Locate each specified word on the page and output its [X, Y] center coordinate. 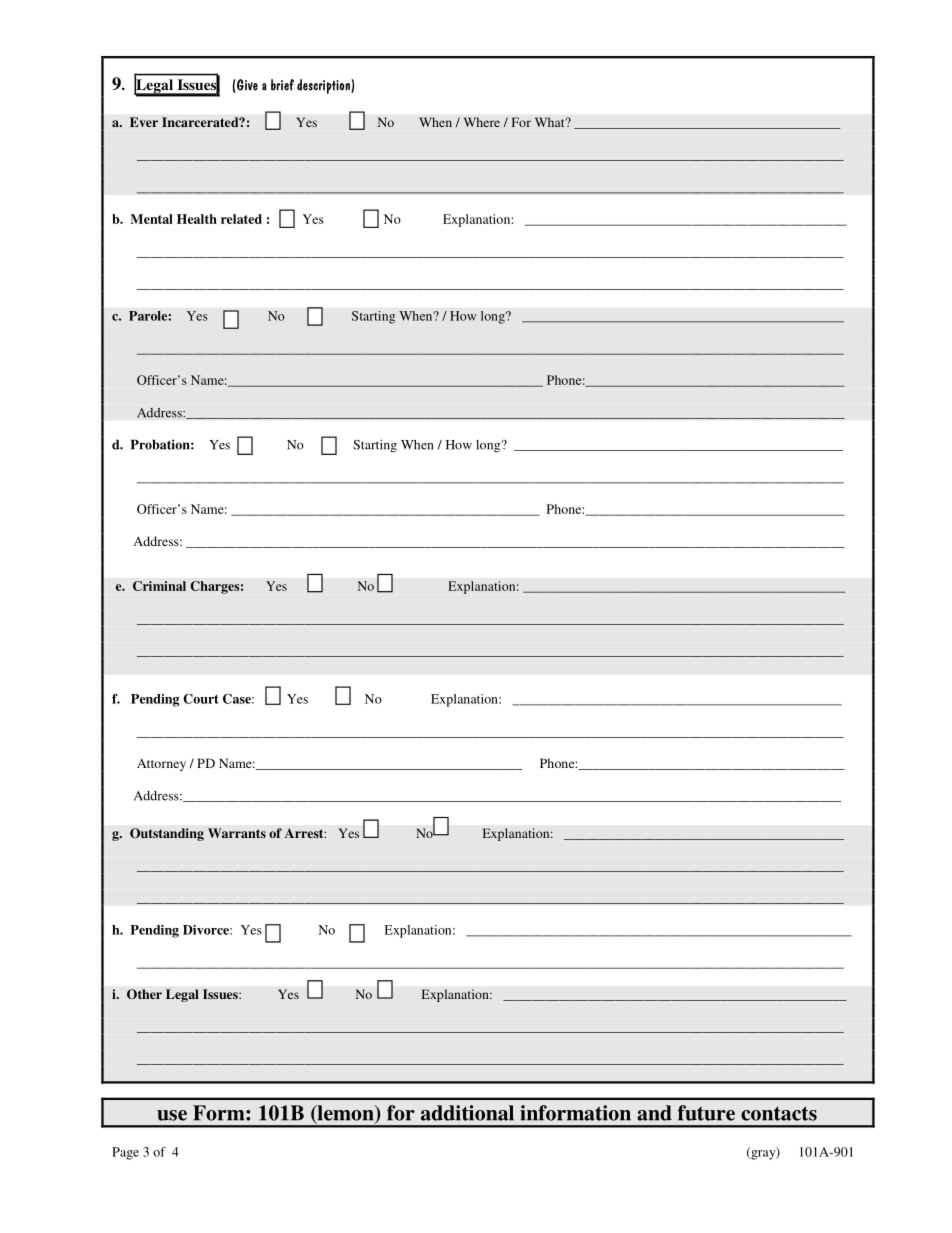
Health [197, 219]
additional [467, 1113]
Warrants [237, 833]
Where [481, 122]
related [241, 219]
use [172, 1115]
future [706, 1113]
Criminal [159, 586]
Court [201, 699]
